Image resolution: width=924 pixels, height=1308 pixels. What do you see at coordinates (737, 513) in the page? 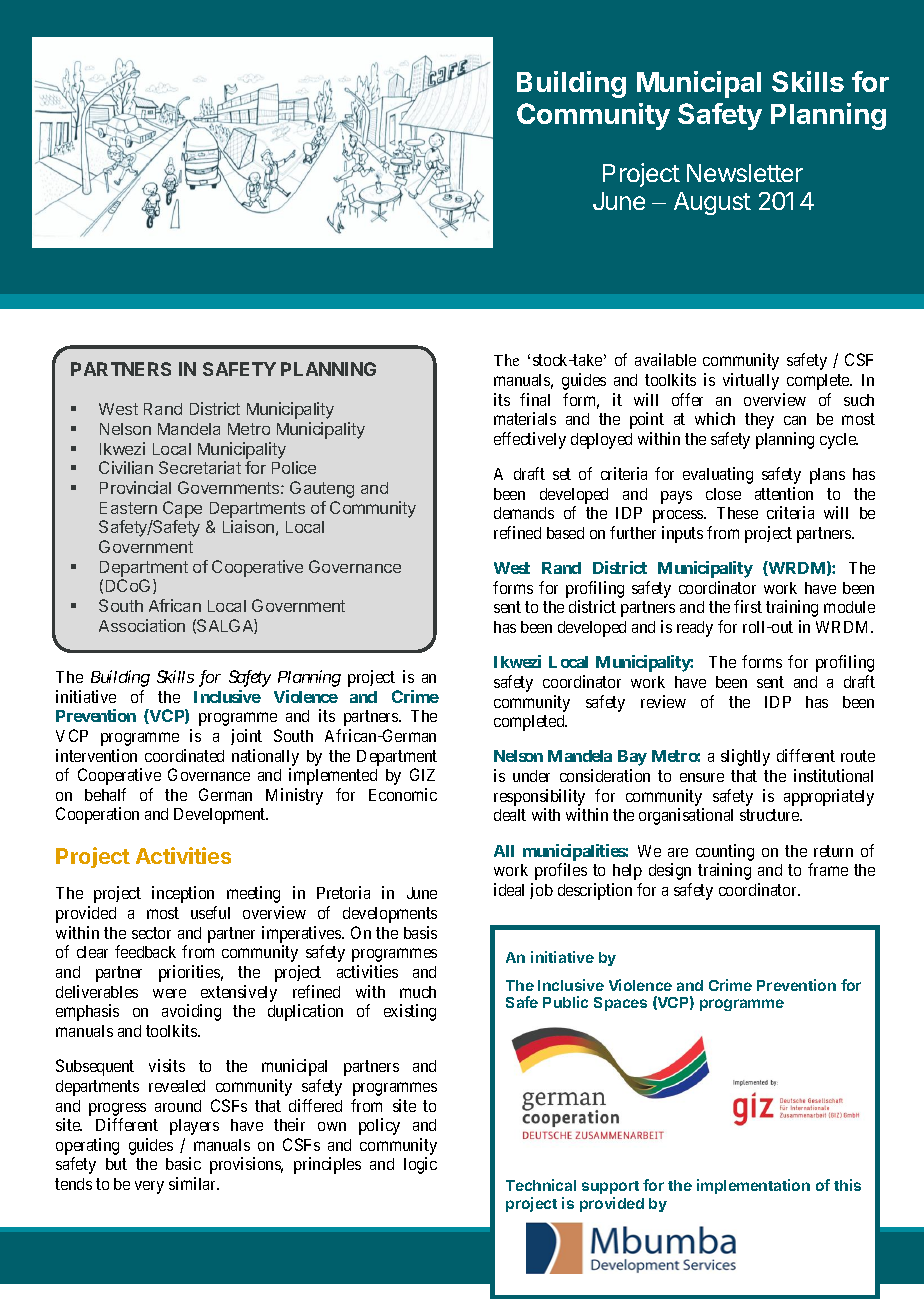
I see `These` at bounding box center [737, 513].
